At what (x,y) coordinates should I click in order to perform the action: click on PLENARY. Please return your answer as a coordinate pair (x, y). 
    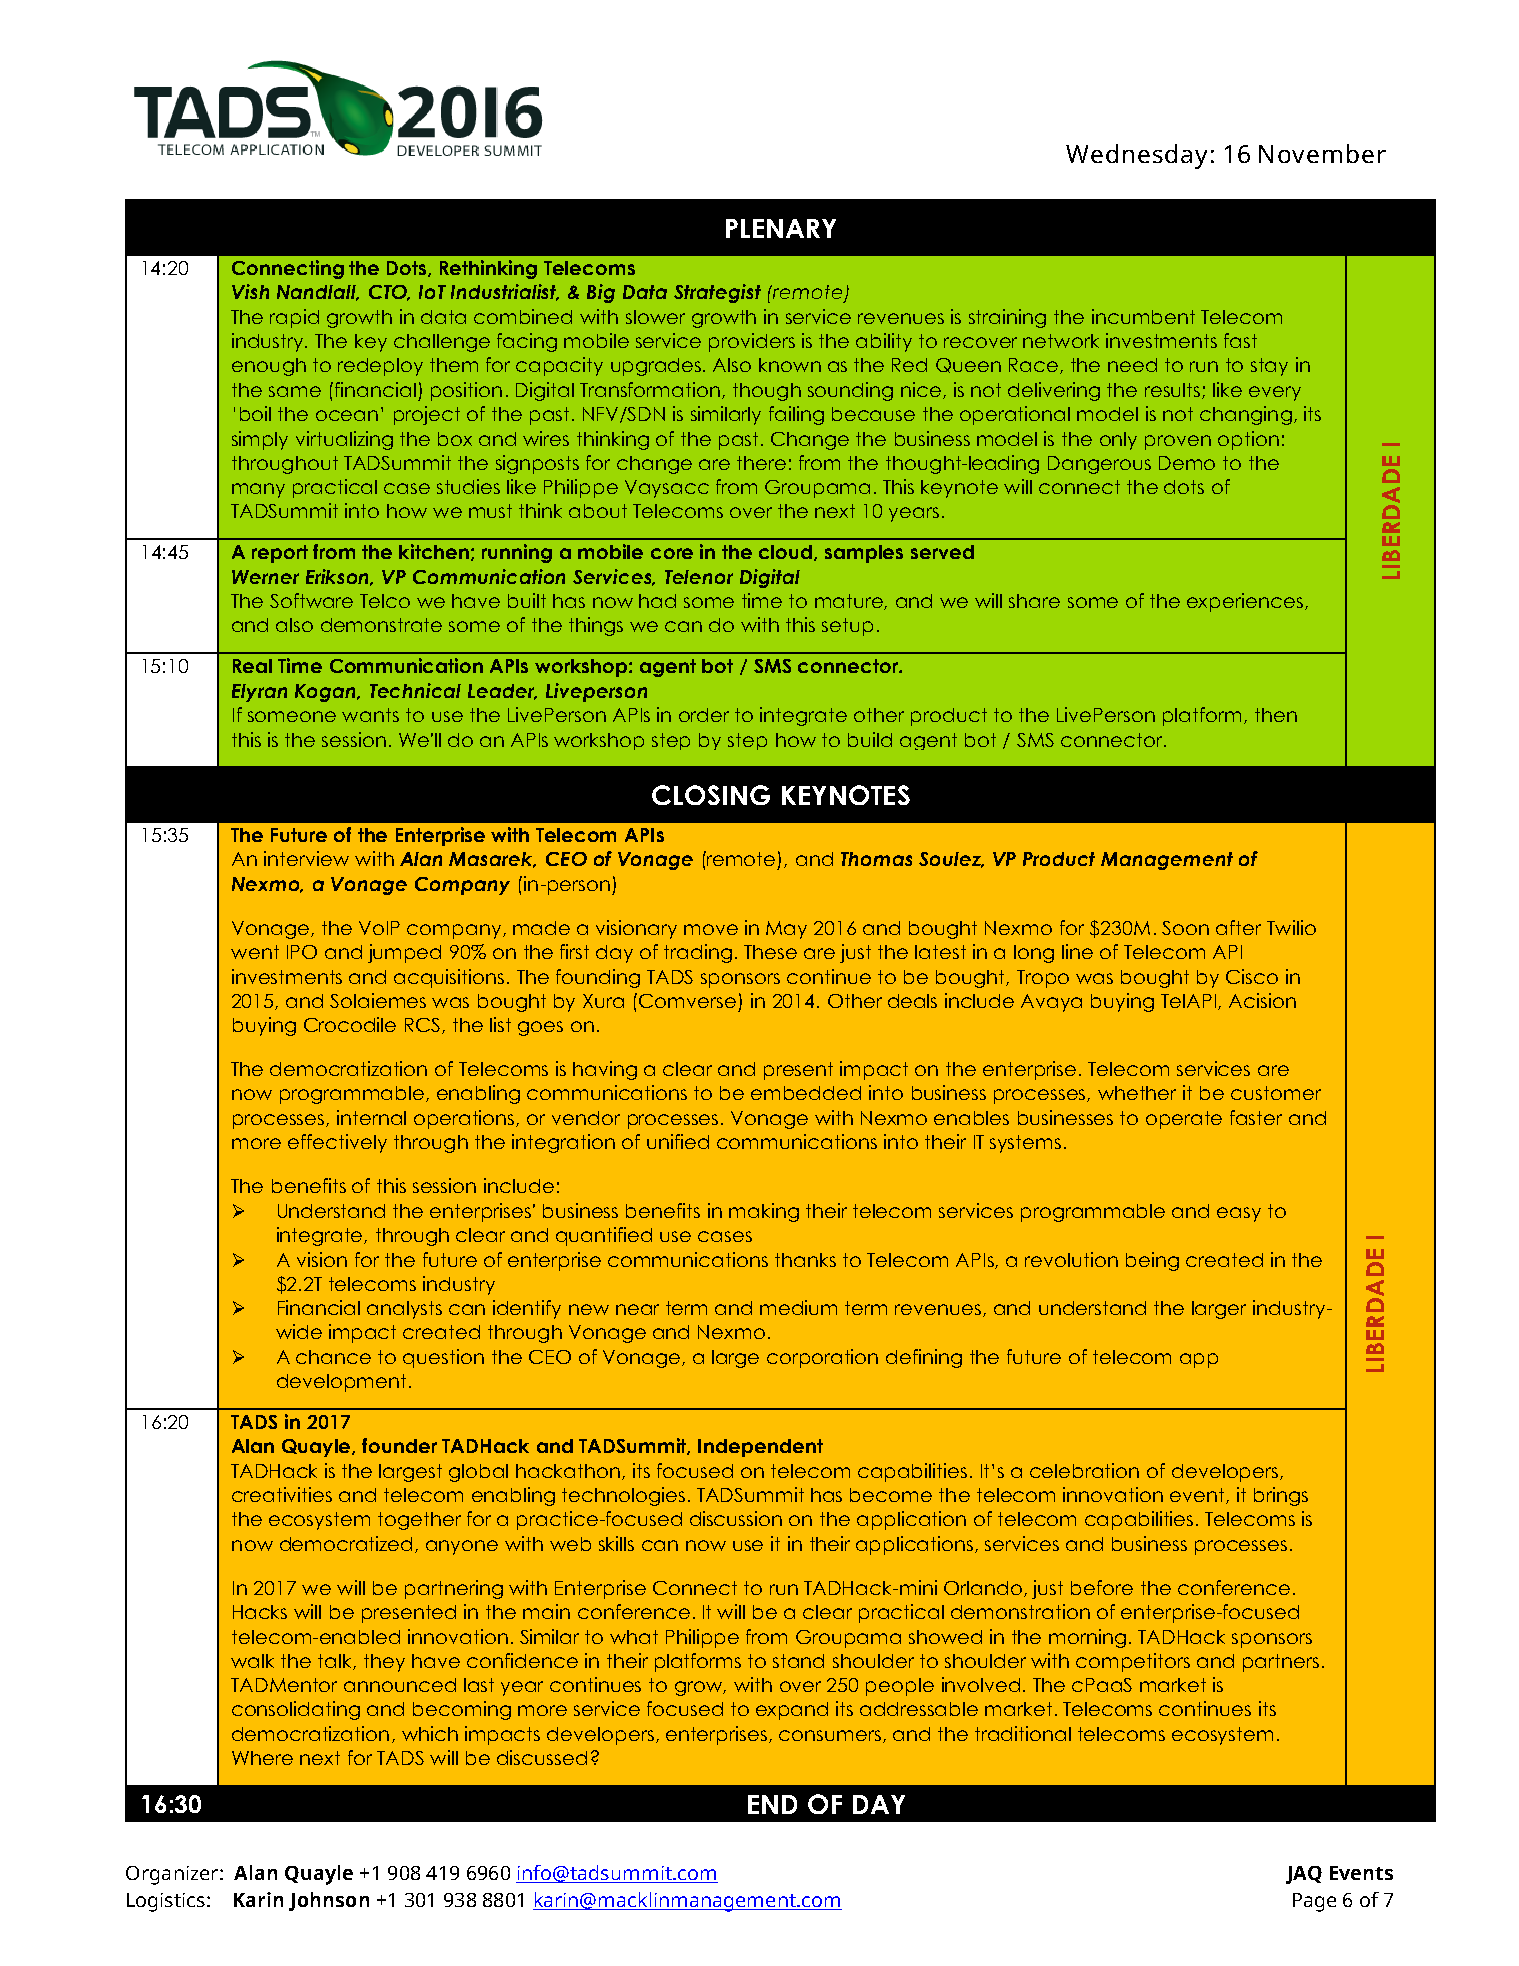
    Looking at the image, I should click on (781, 228).
